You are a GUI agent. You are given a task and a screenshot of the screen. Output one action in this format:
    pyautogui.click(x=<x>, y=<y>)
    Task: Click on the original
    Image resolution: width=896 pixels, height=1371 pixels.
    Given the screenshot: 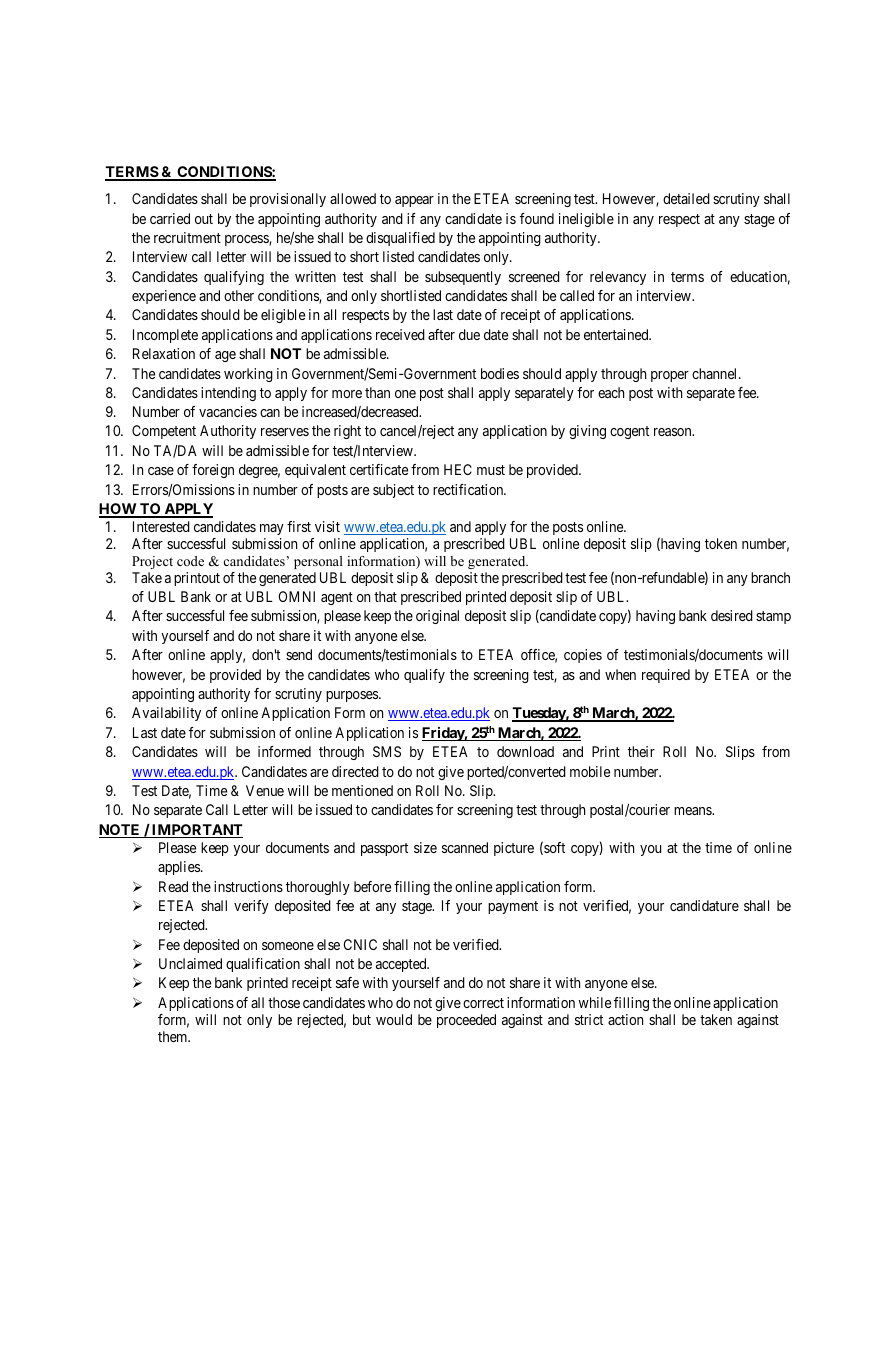 What is the action you would take?
    pyautogui.click(x=437, y=617)
